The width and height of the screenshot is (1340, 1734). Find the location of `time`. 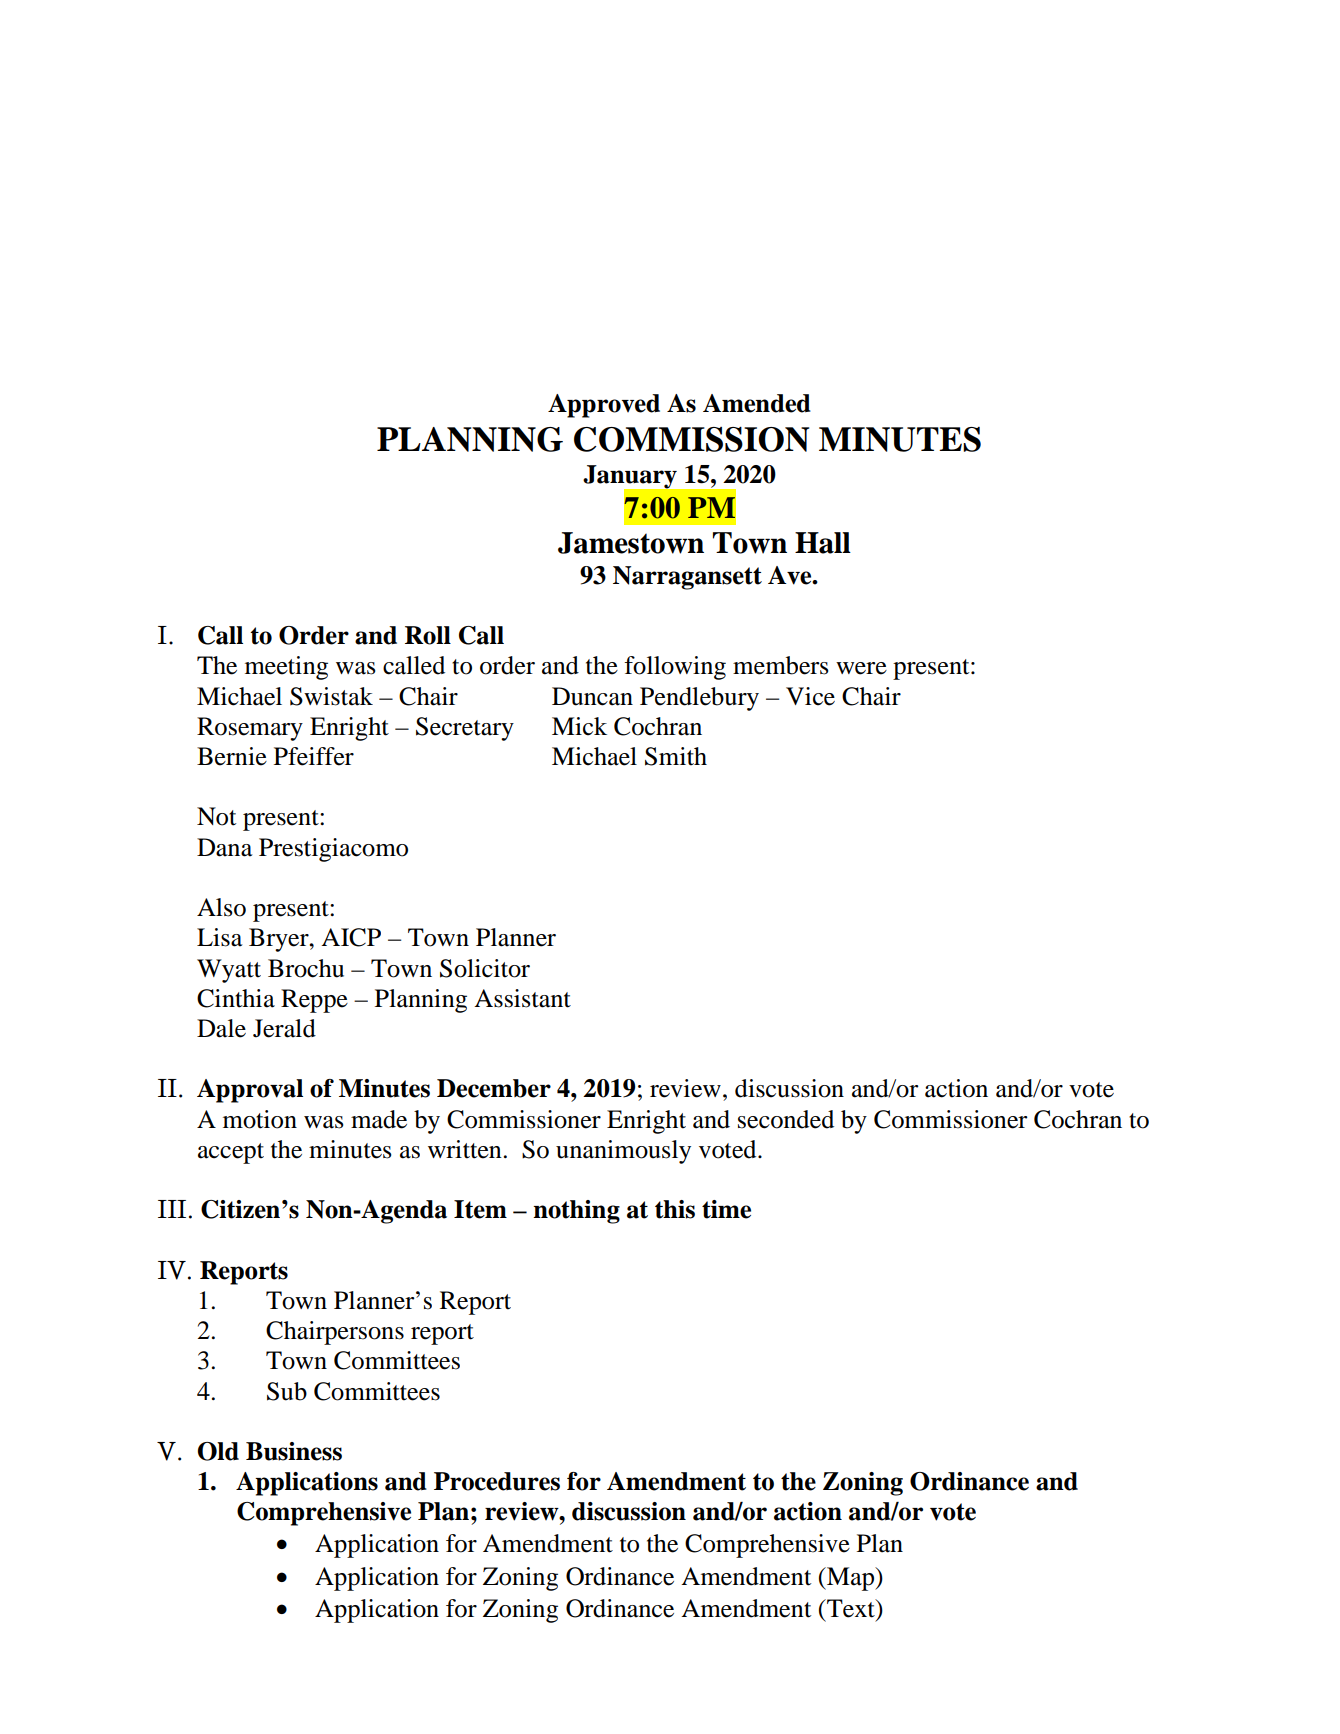

time is located at coordinates (726, 1209).
